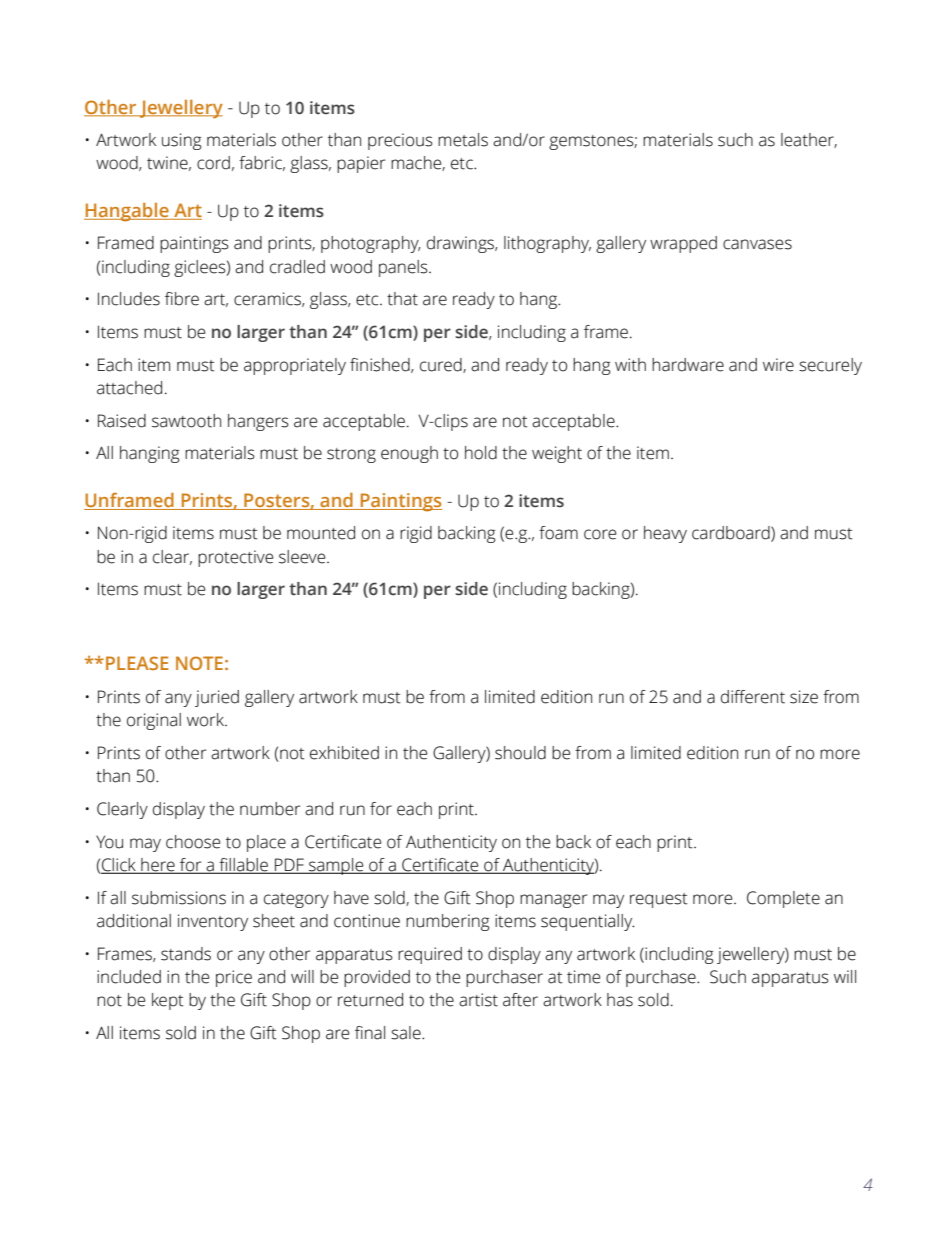 This screenshot has height=1233, width=952. Describe the element at coordinates (186, 421) in the screenshot. I see `sawtooth` at that location.
